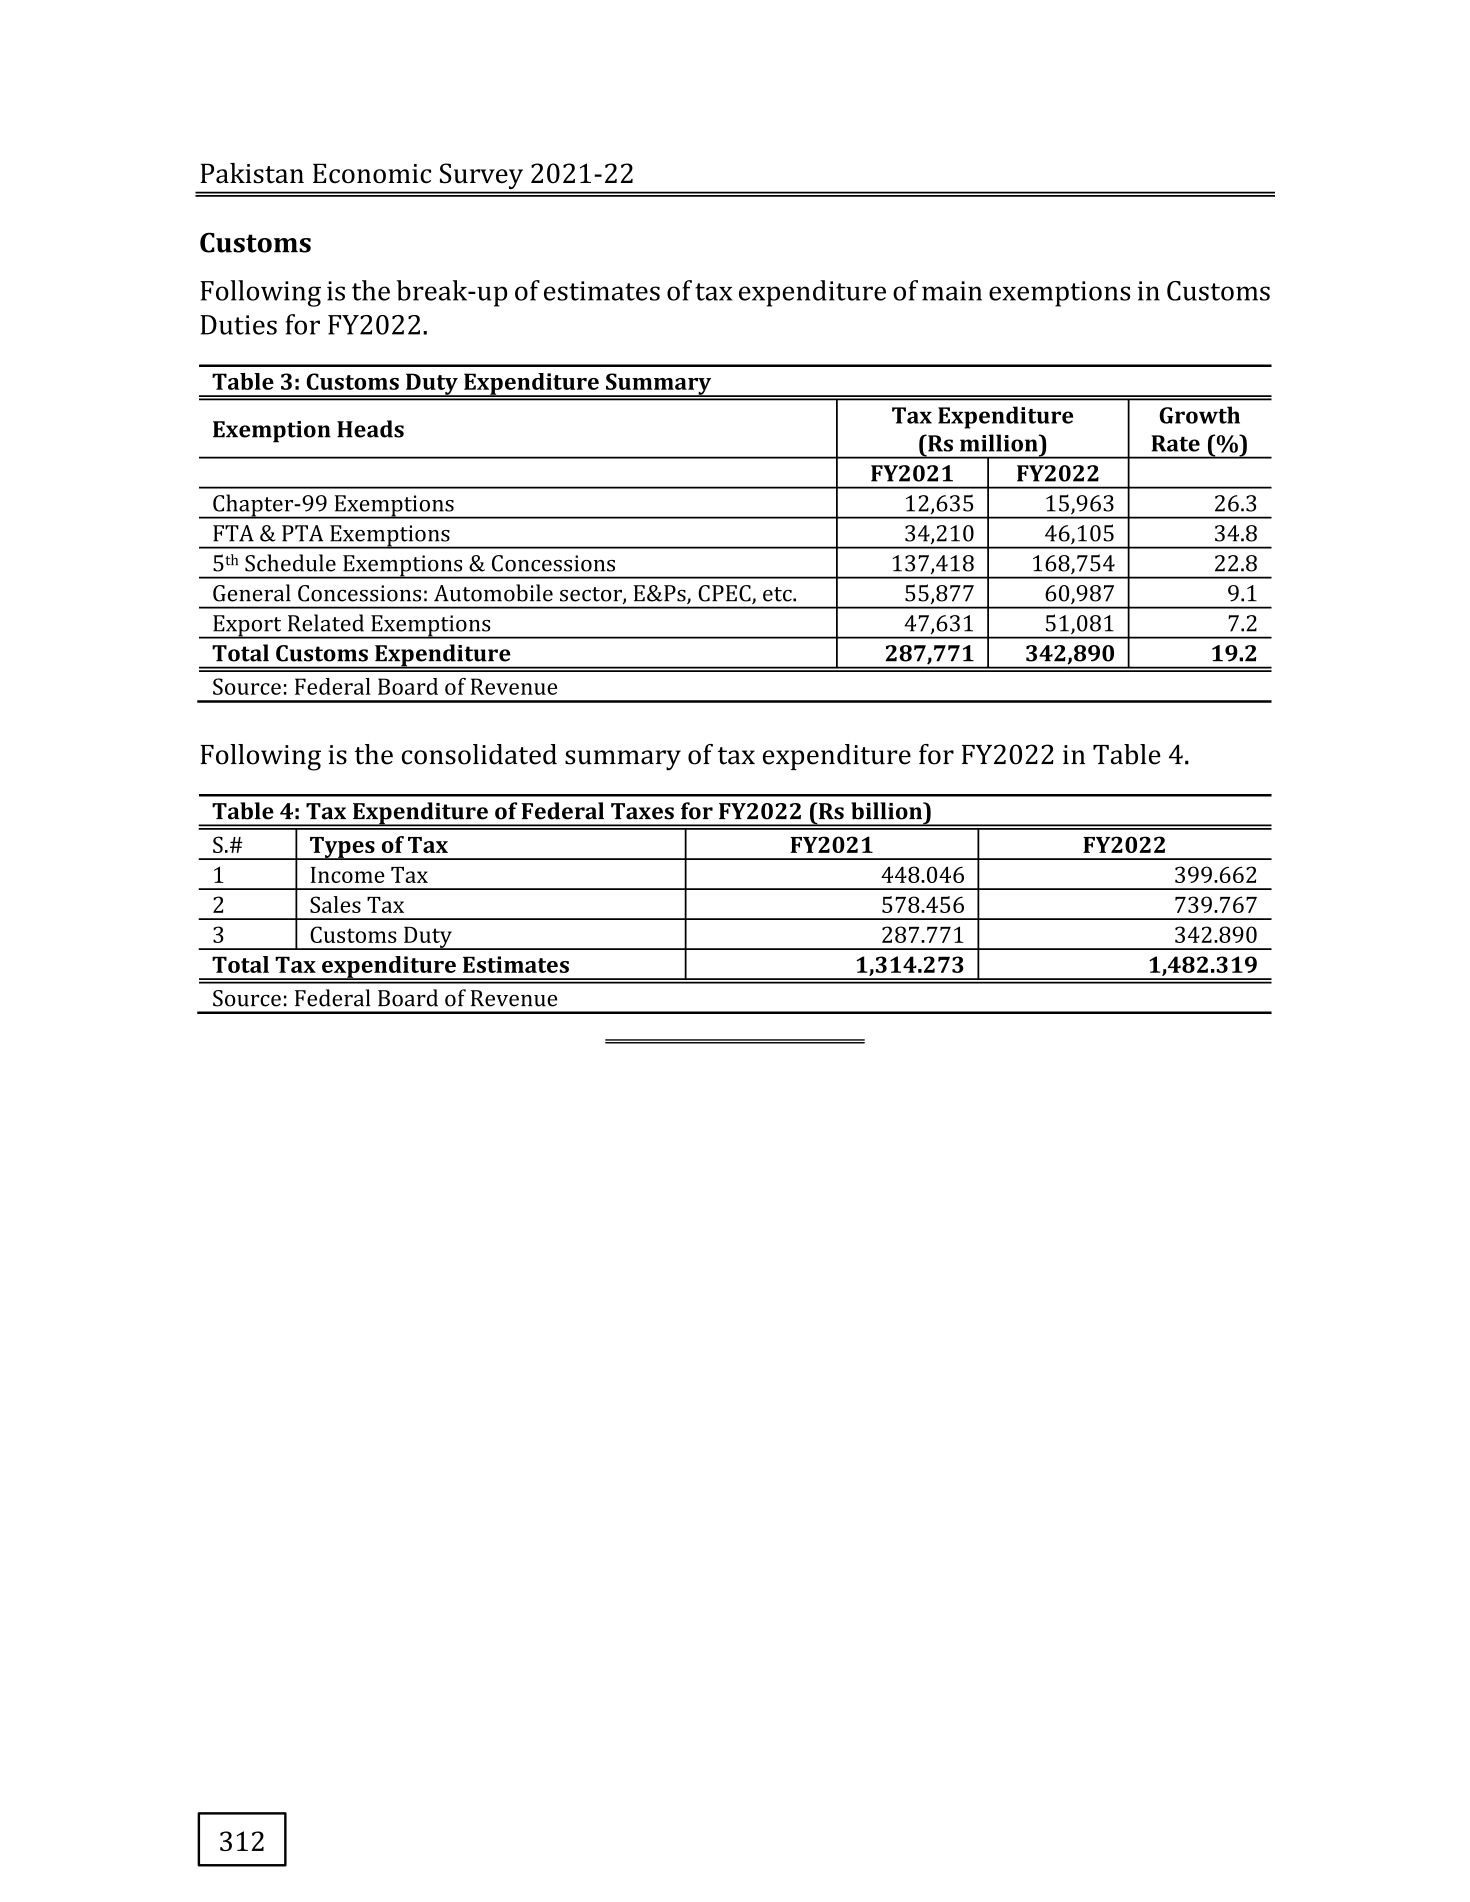  What do you see at coordinates (372, 173) in the screenshot?
I see `Economic` at bounding box center [372, 173].
